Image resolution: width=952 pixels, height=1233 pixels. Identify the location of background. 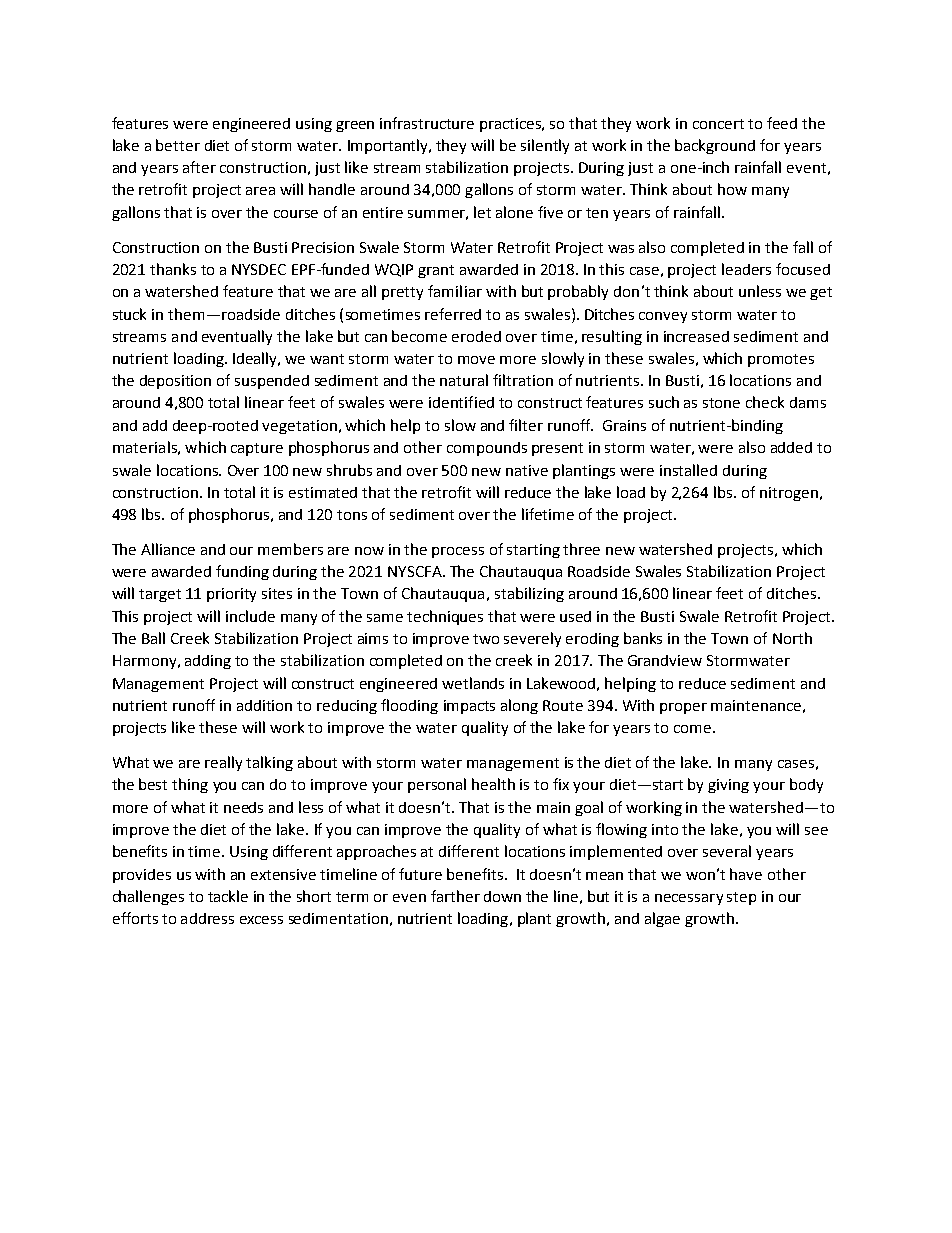
(715, 146).
